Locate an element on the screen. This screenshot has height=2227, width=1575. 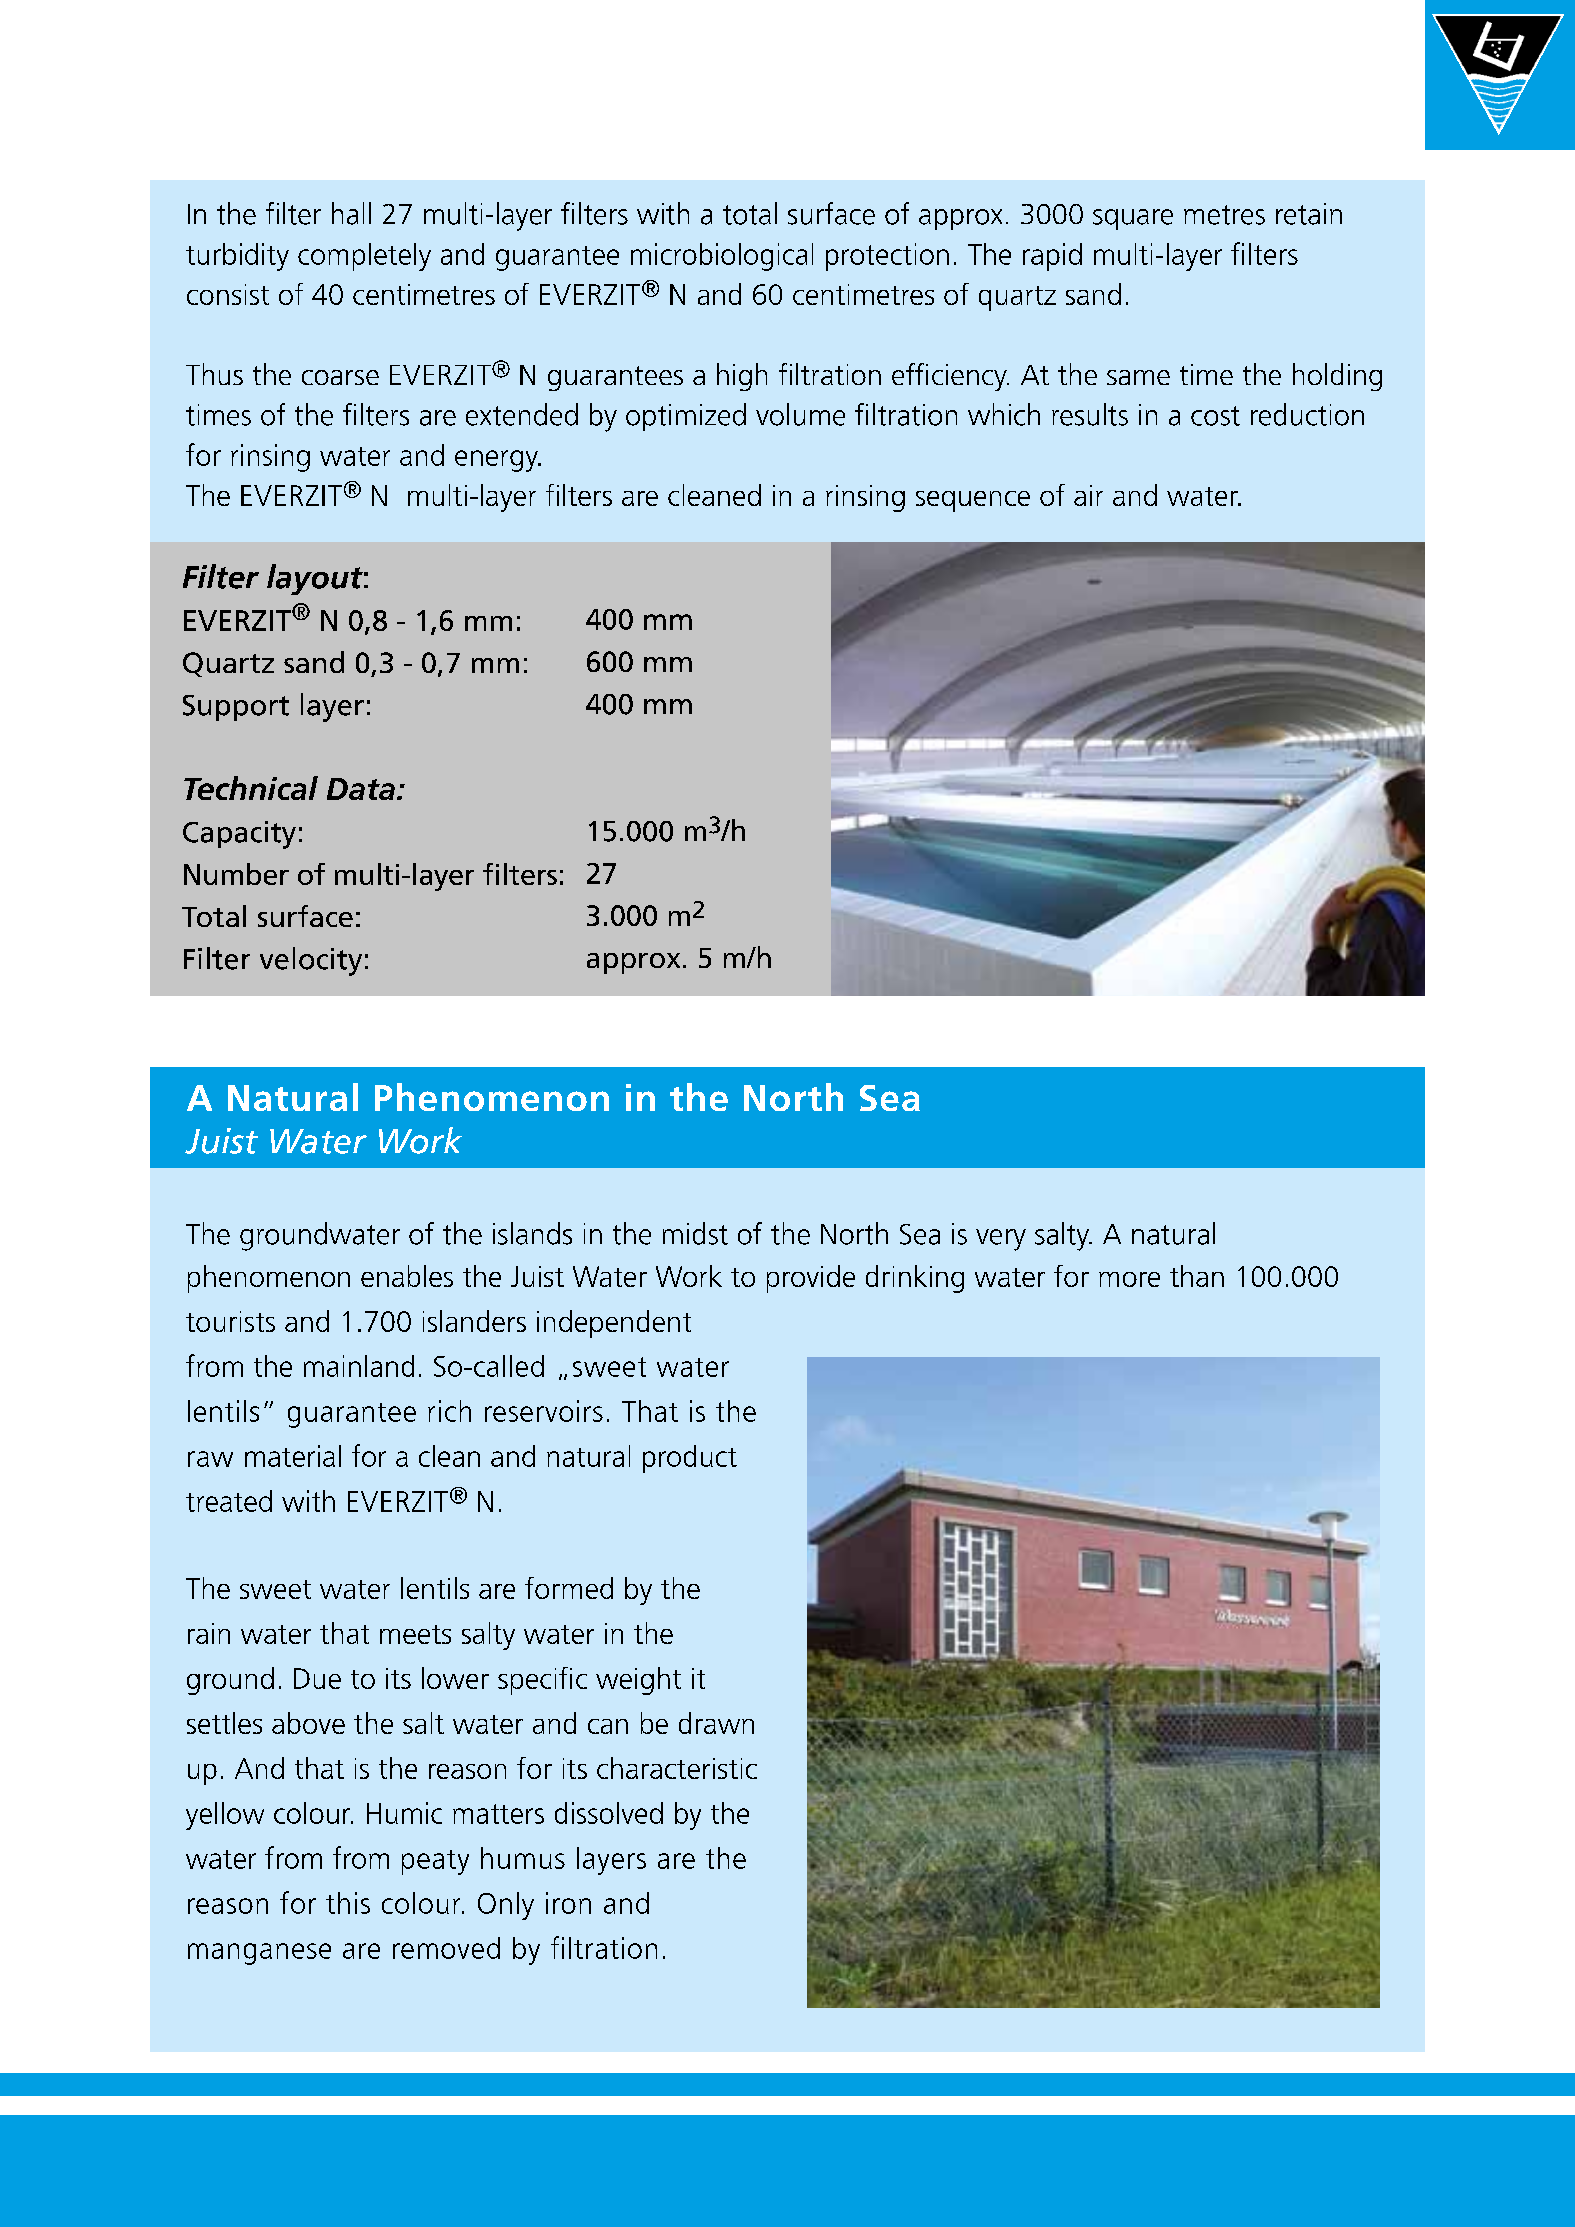
completely is located at coordinates (364, 257).
